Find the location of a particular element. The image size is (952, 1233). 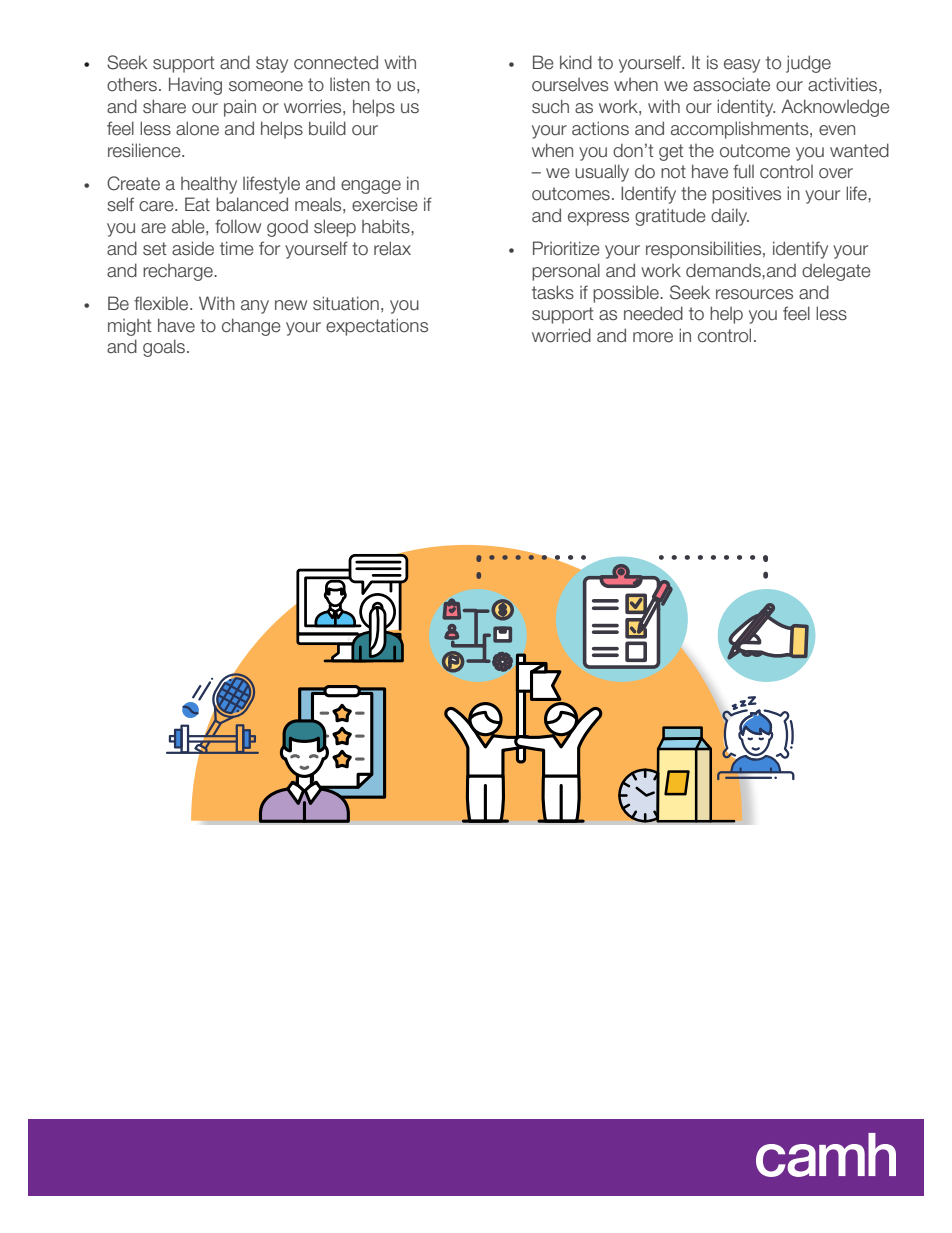

exercise is located at coordinates (385, 204).
